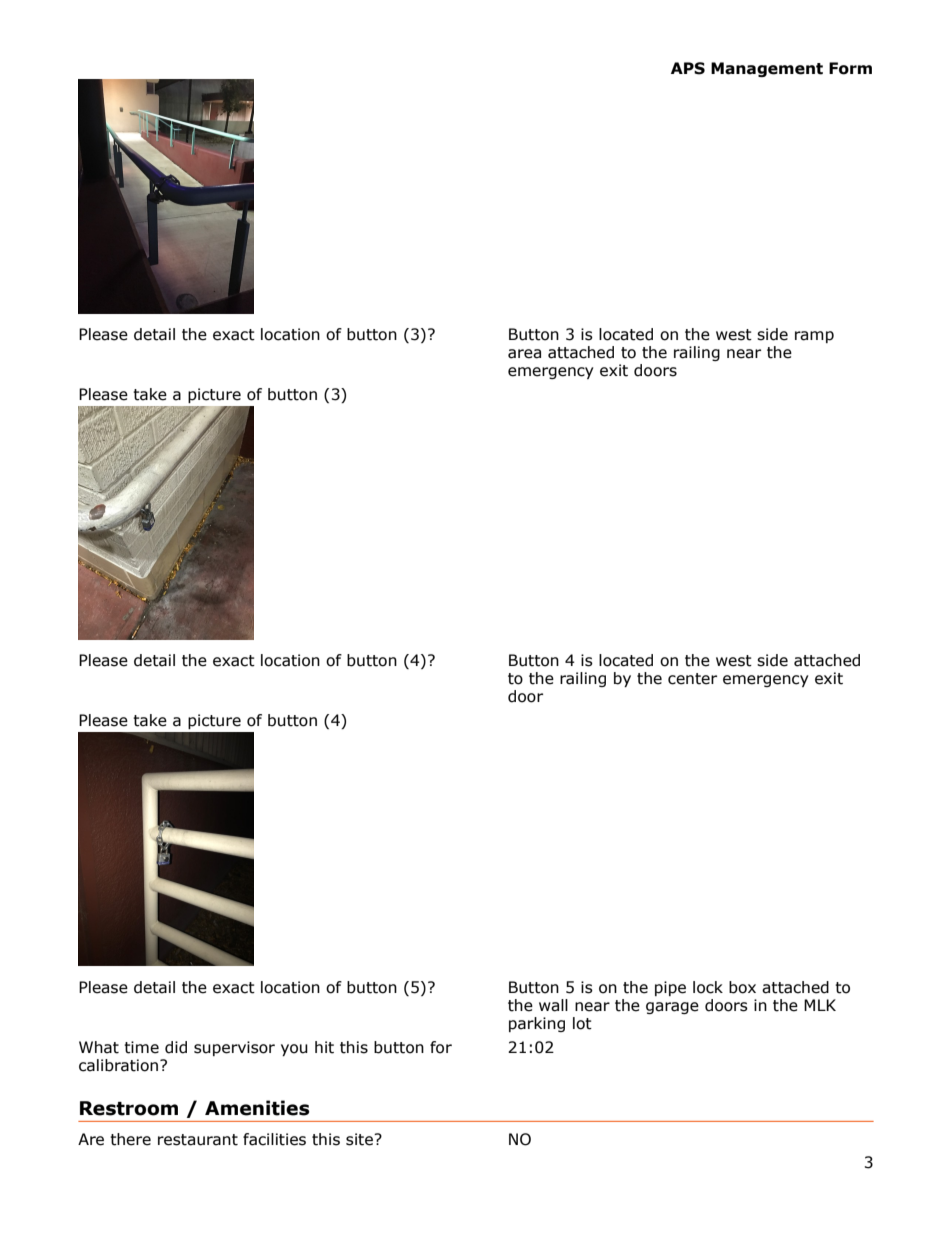  What do you see at coordinates (198, 1140) in the page?
I see `restaurant` at bounding box center [198, 1140].
